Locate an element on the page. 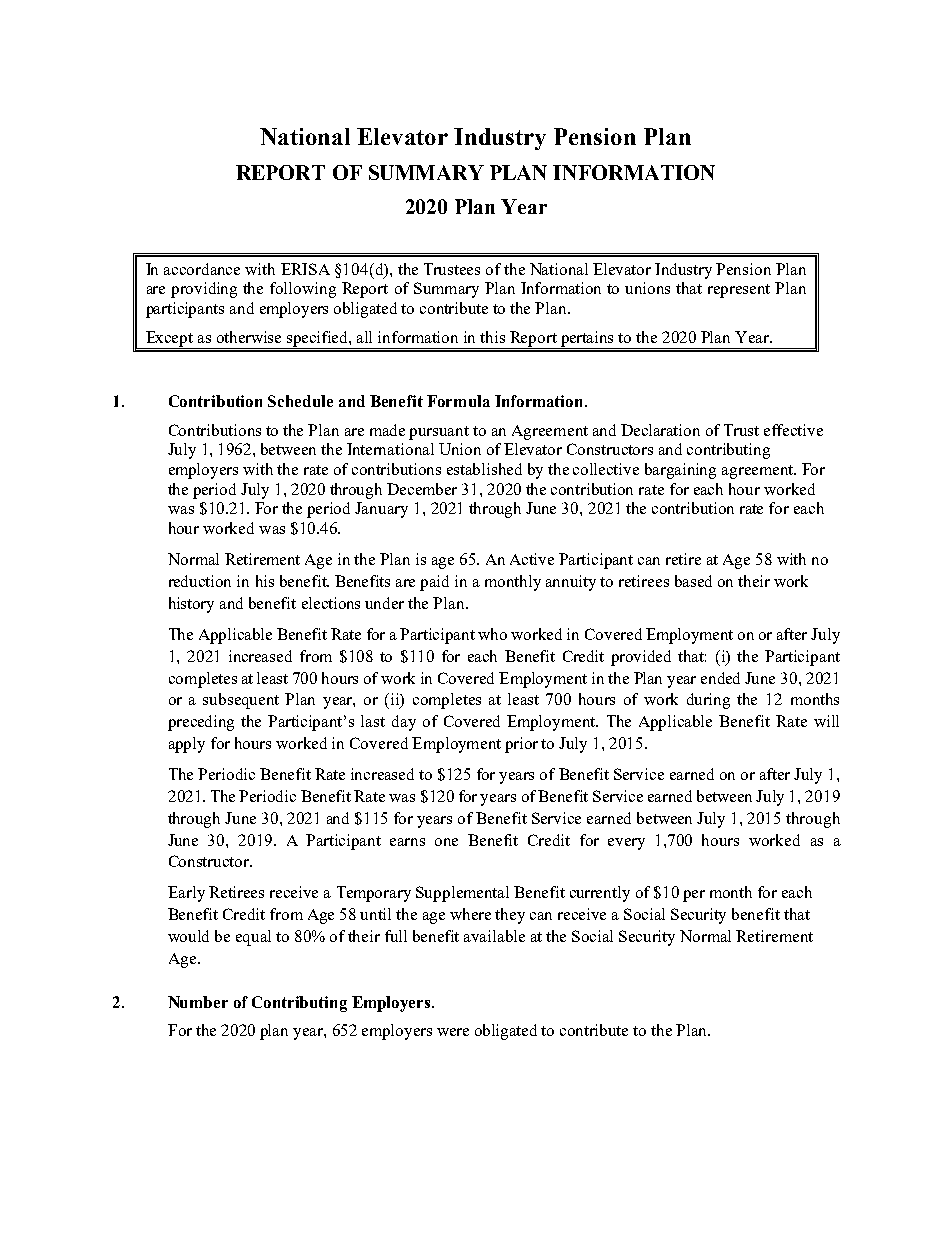 Image resolution: width=952 pixels, height=1233 pixels. providing is located at coordinates (204, 290).
